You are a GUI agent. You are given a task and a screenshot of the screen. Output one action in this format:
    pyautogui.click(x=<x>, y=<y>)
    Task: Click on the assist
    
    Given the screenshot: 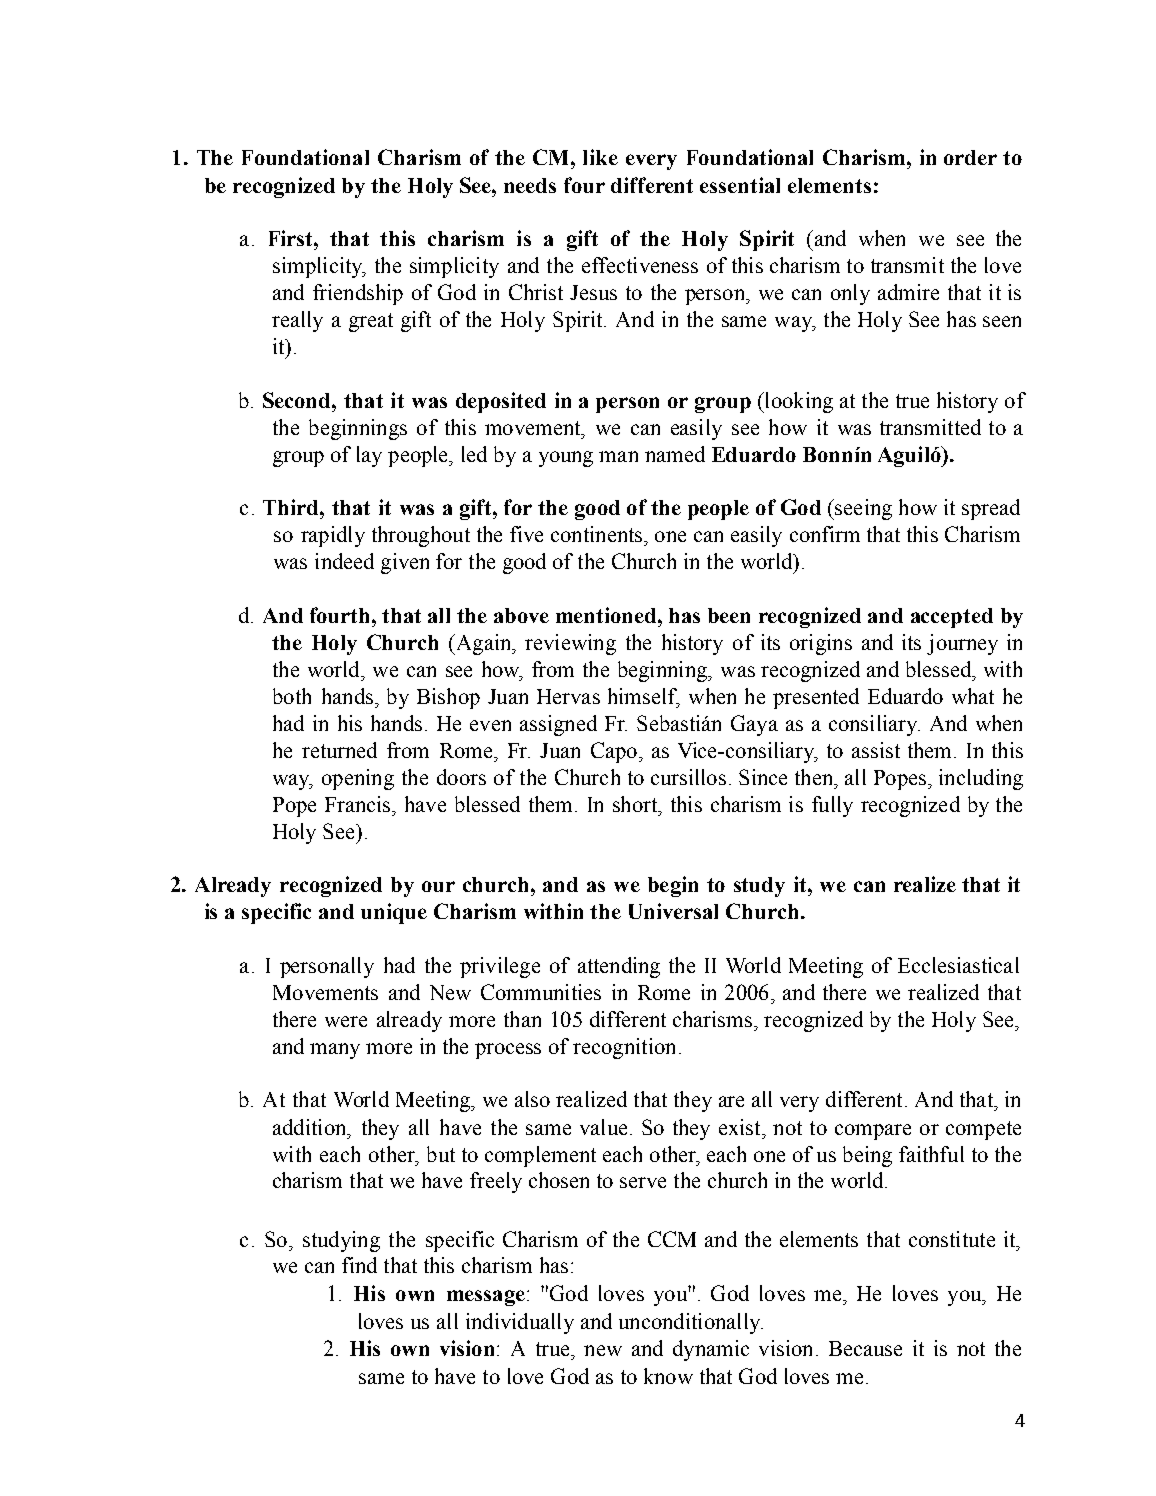 What is the action you would take?
    pyautogui.click(x=876, y=750)
